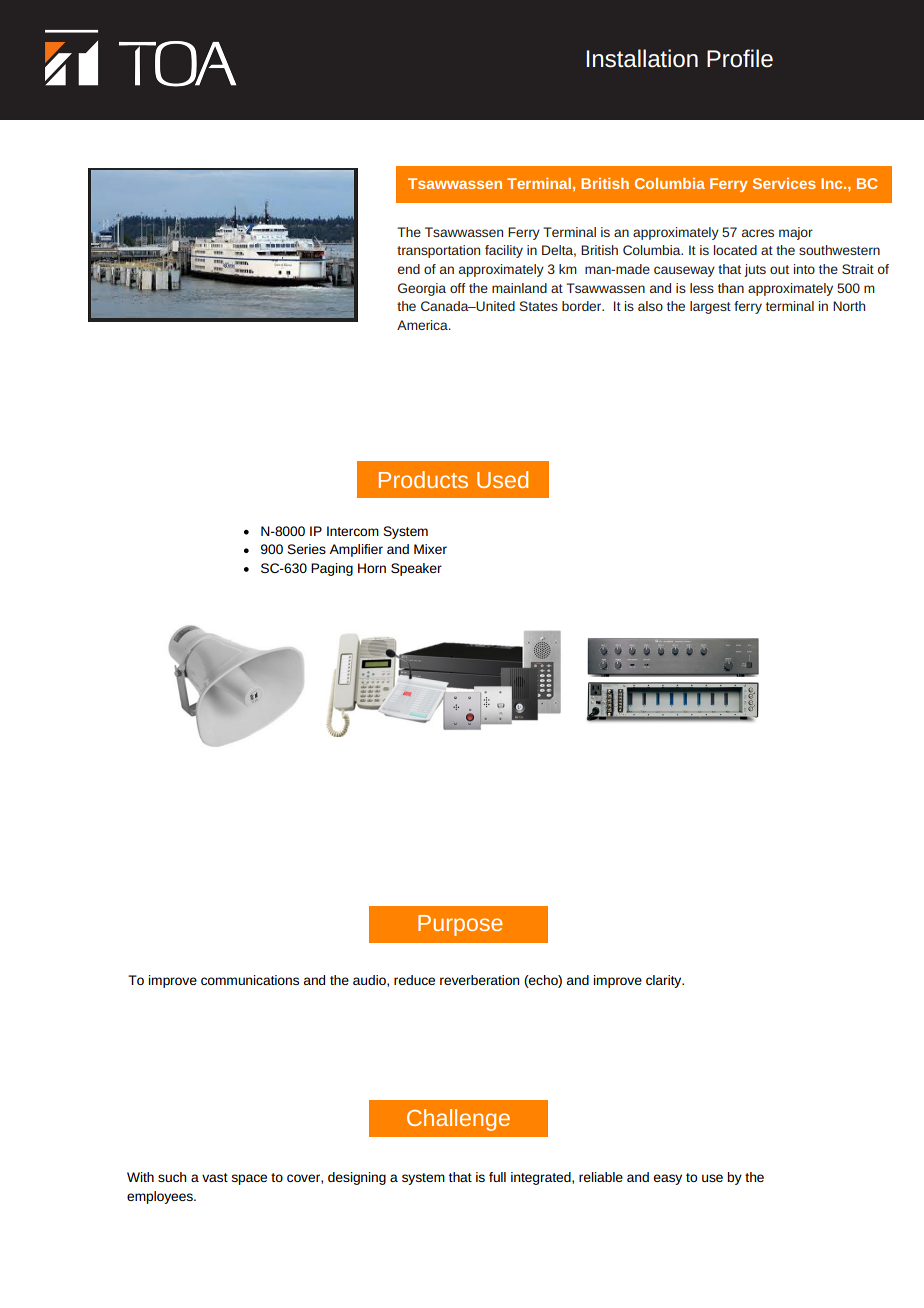 Image resolution: width=924 pixels, height=1308 pixels. I want to click on Speaker, so click(416, 569).
